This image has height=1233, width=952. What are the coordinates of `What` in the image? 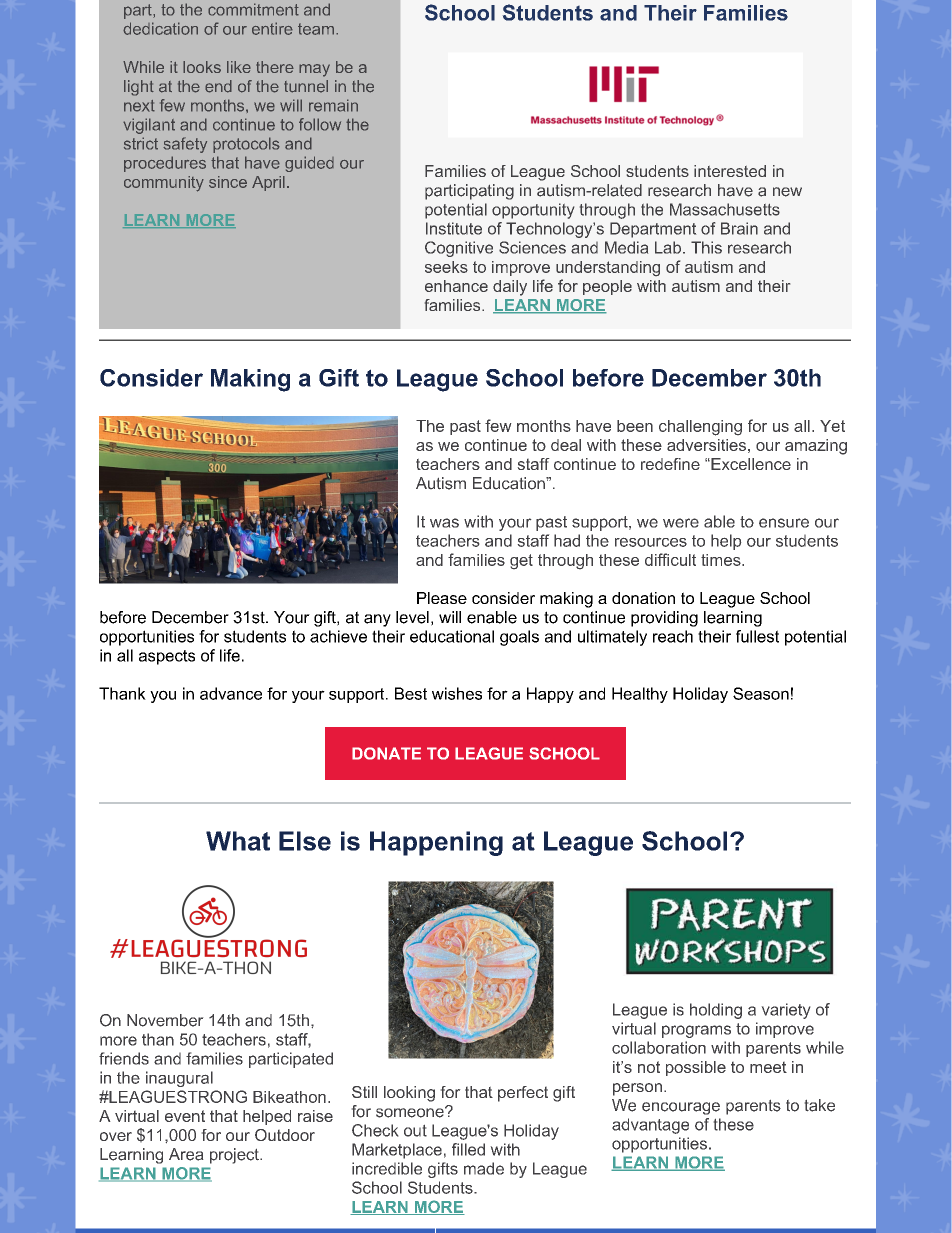 It's located at (238, 841).
